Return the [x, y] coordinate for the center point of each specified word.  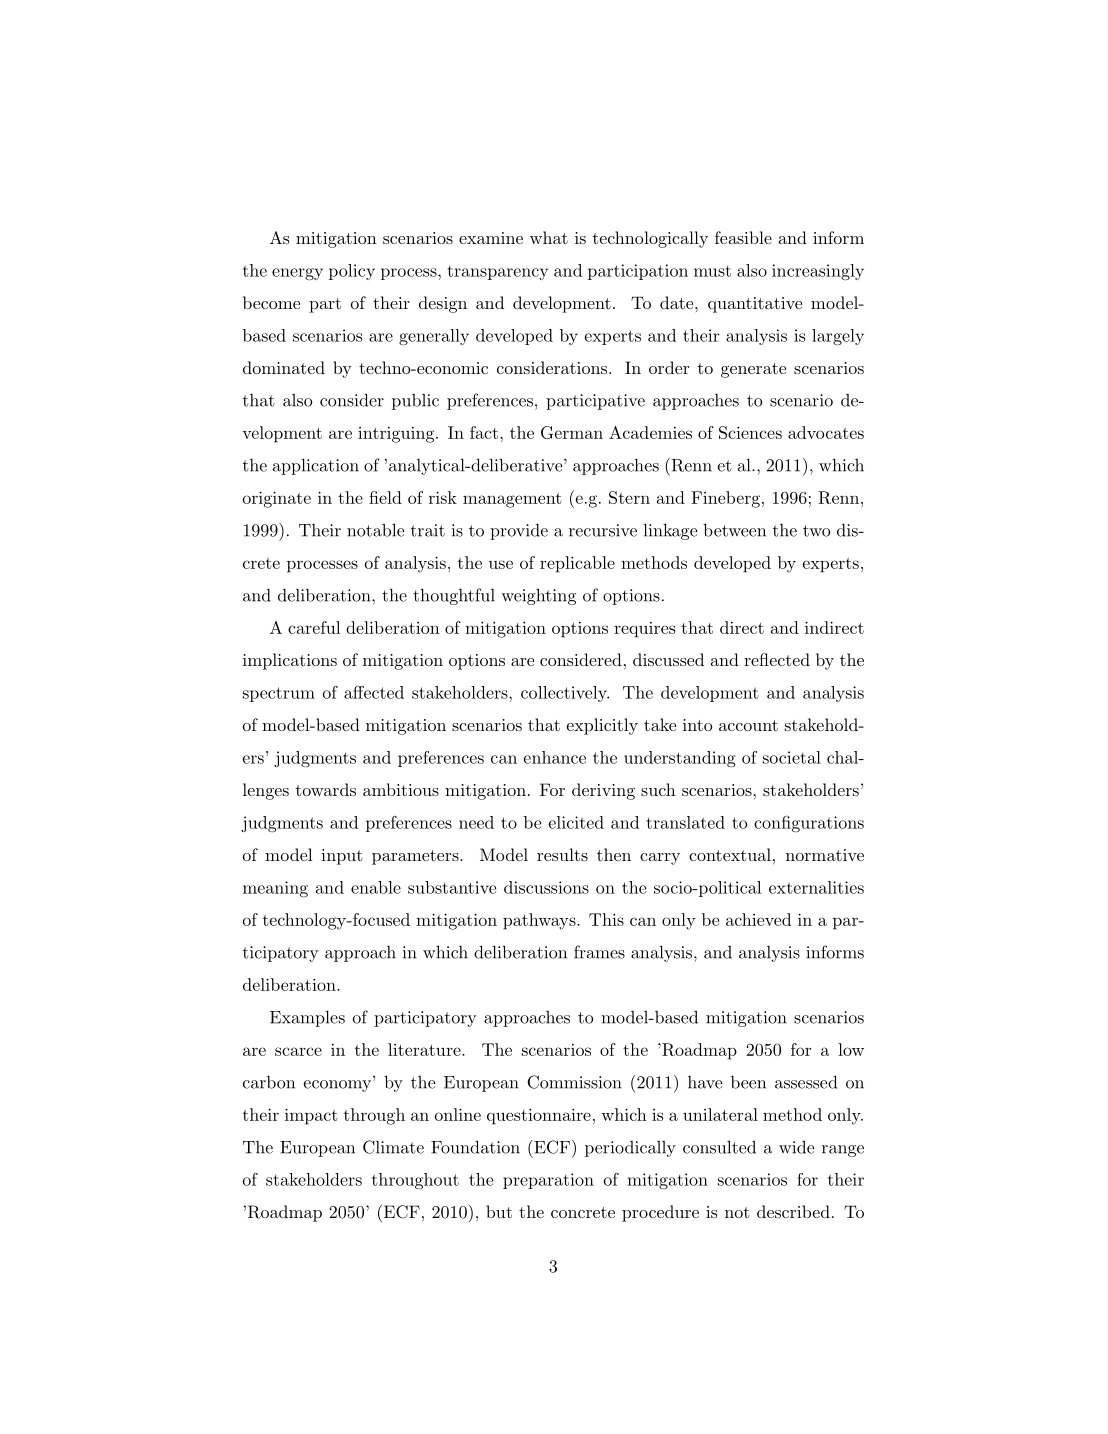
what [549, 237]
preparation [548, 1181]
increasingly [818, 272]
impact [311, 1116]
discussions [546, 887]
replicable [577, 564]
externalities [816, 887]
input [342, 857]
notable [375, 530]
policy [352, 272]
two [817, 531]
